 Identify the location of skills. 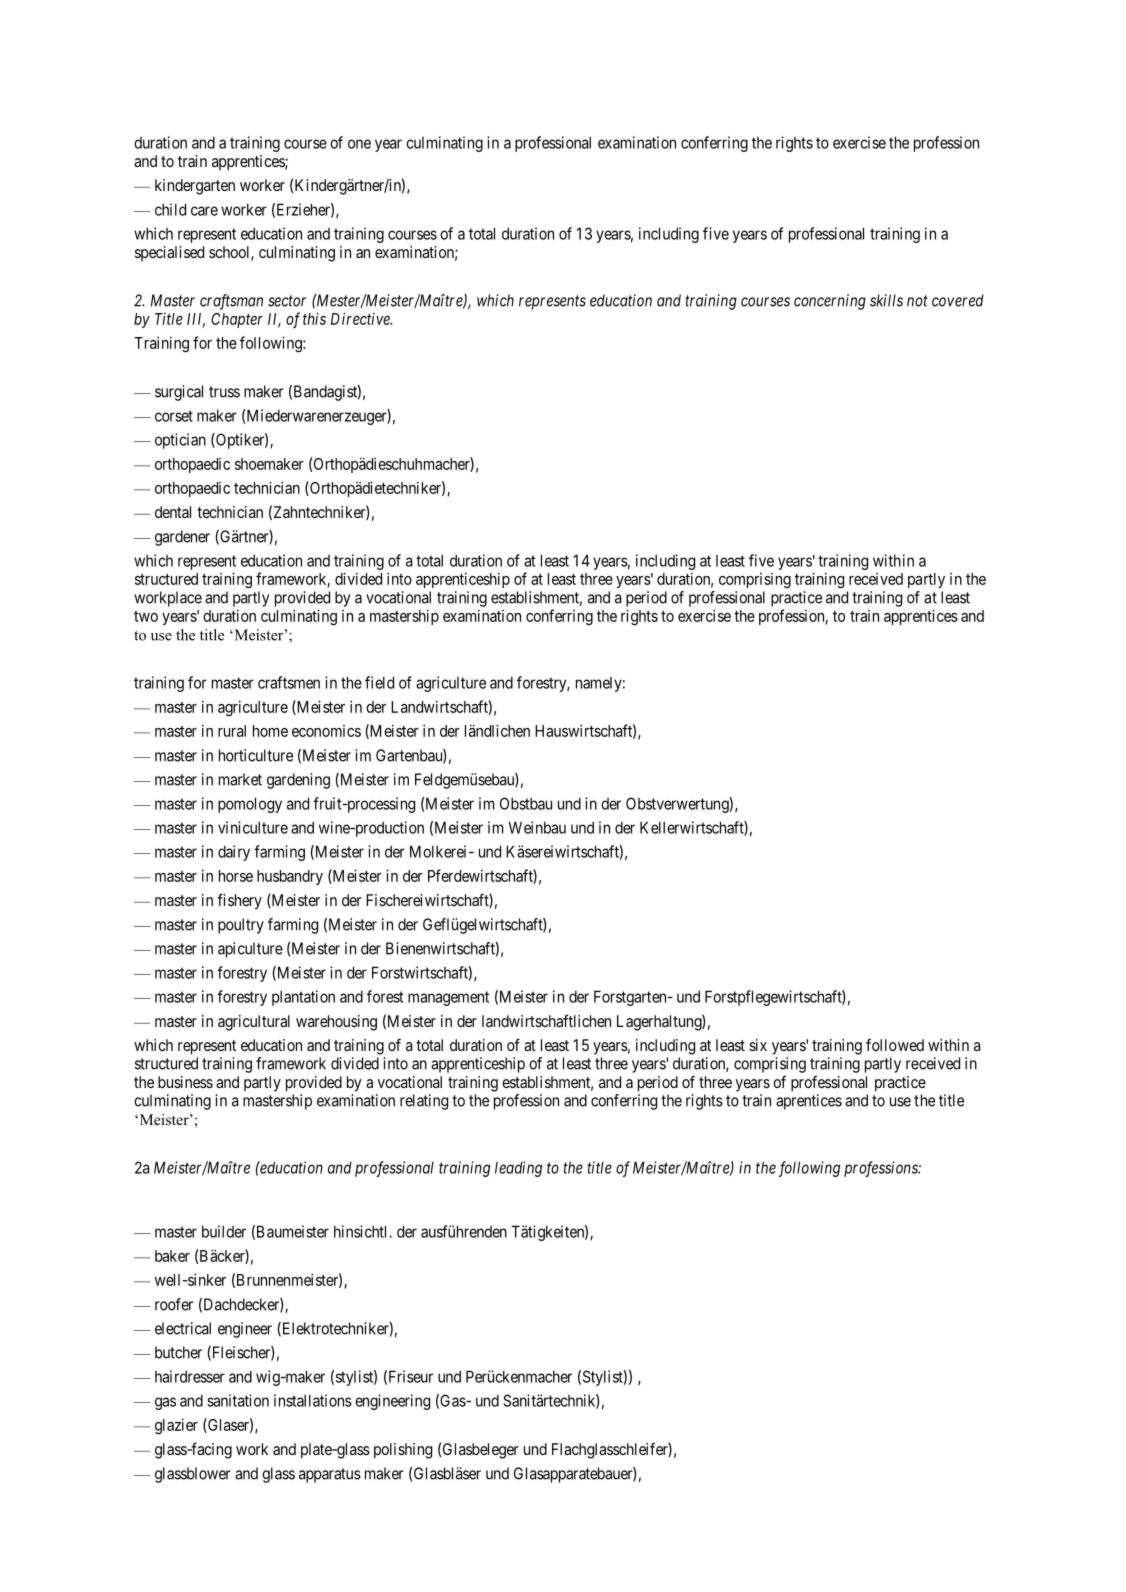
(886, 300).
